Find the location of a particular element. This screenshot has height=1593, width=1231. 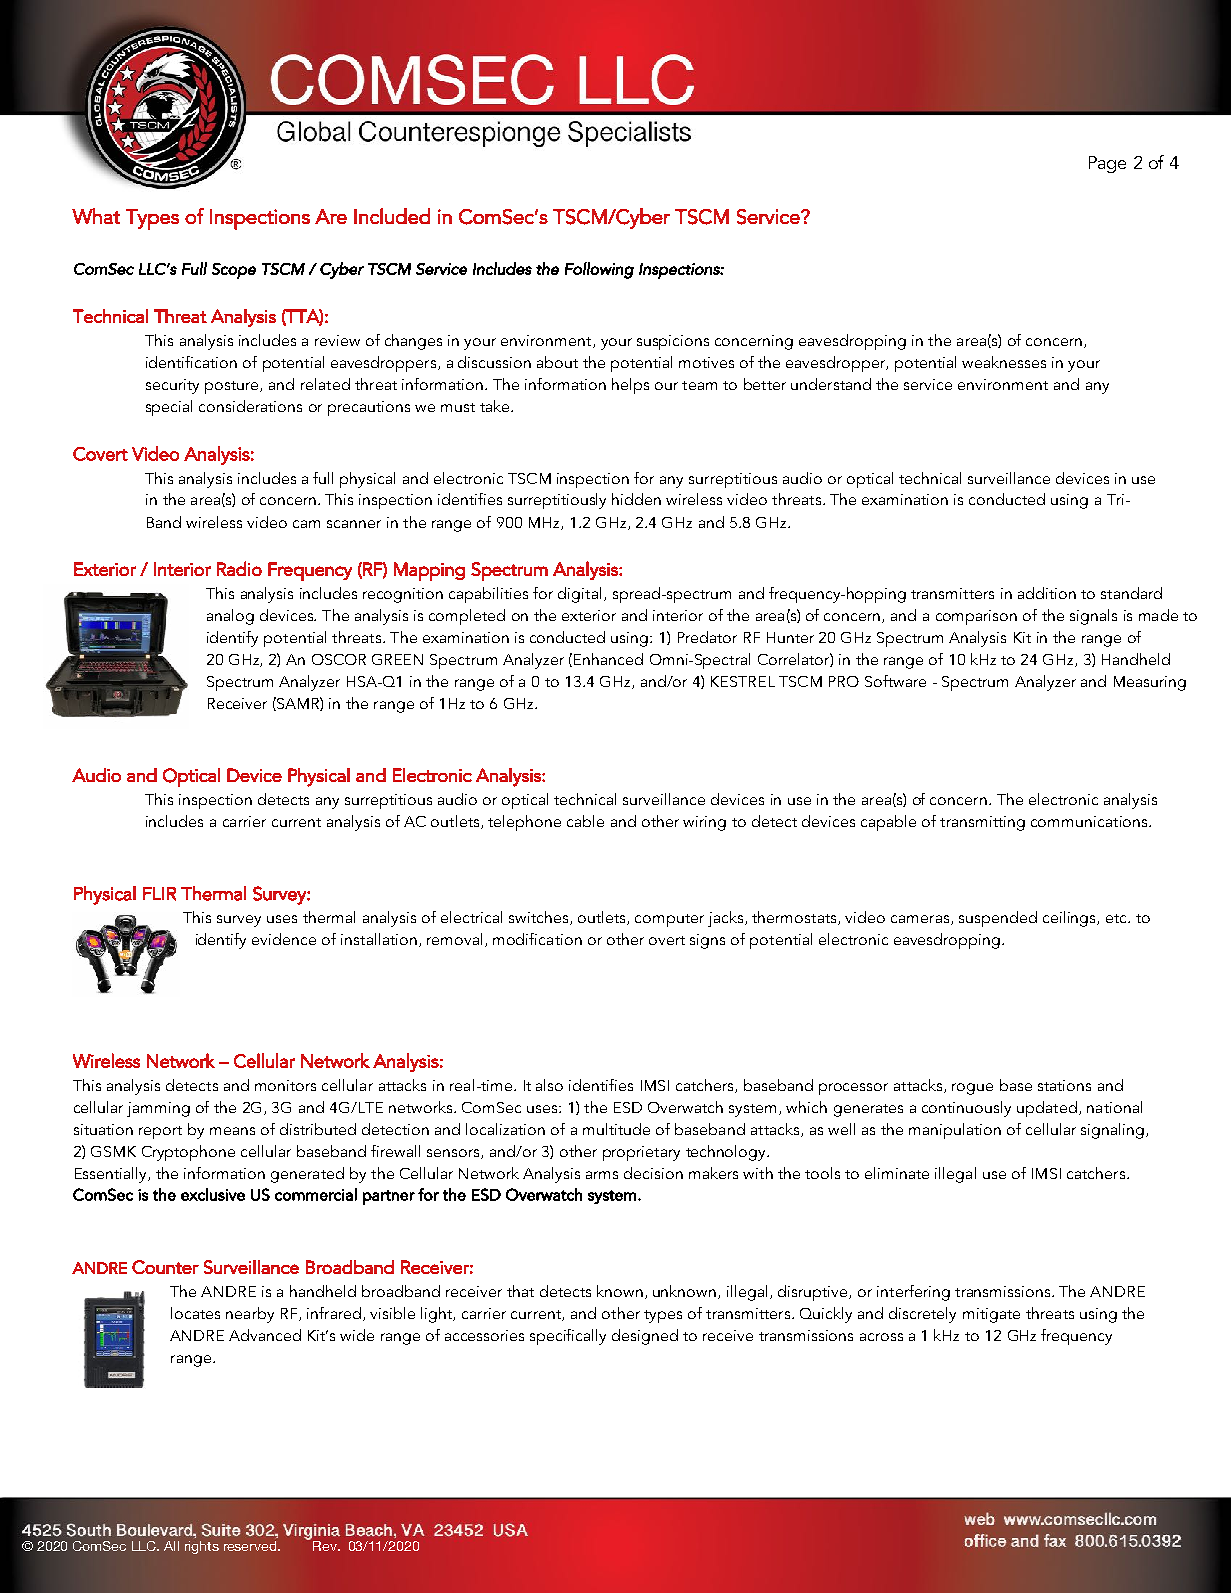

cable is located at coordinates (585, 821).
